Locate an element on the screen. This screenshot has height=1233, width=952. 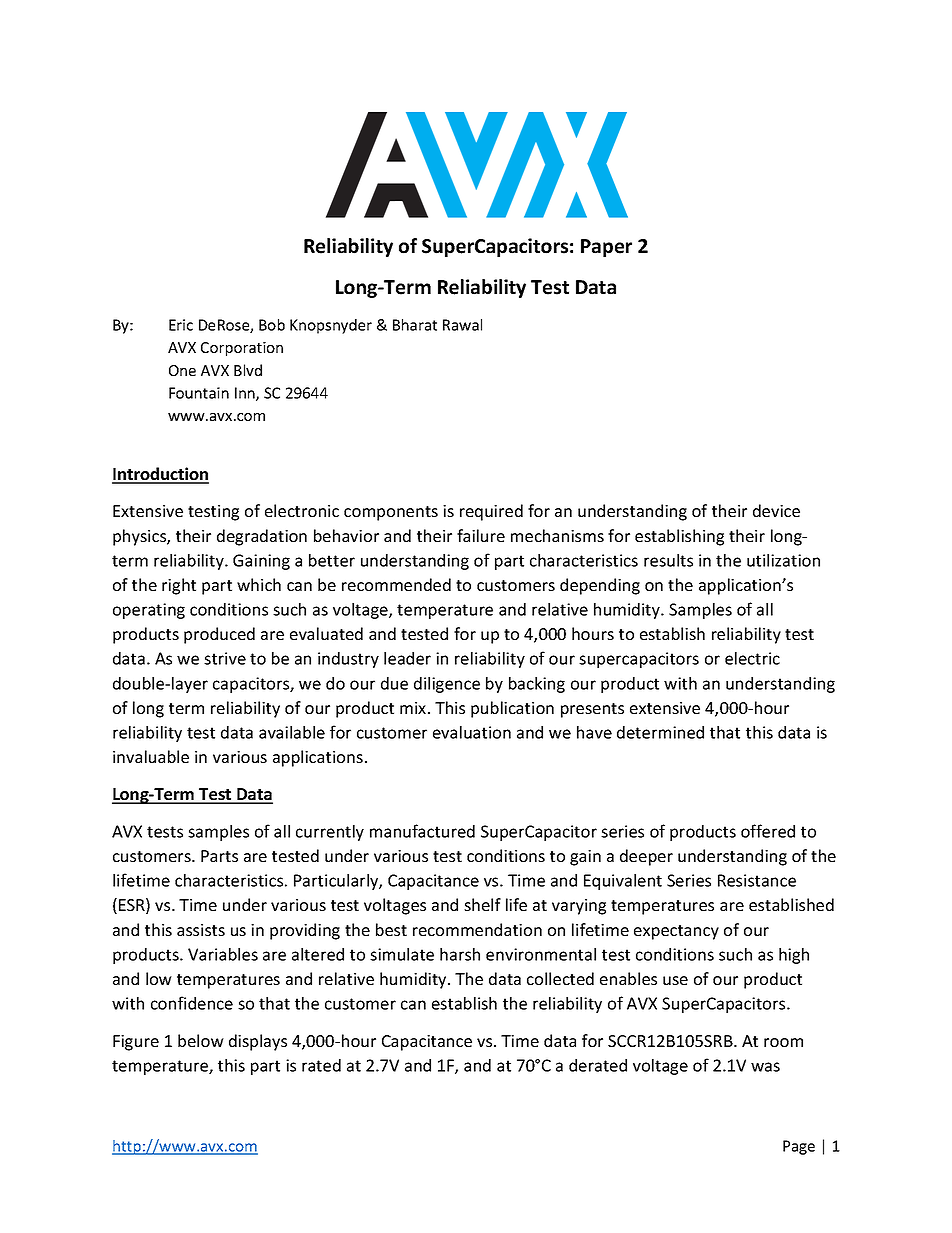
Introduction is located at coordinates (160, 475).
